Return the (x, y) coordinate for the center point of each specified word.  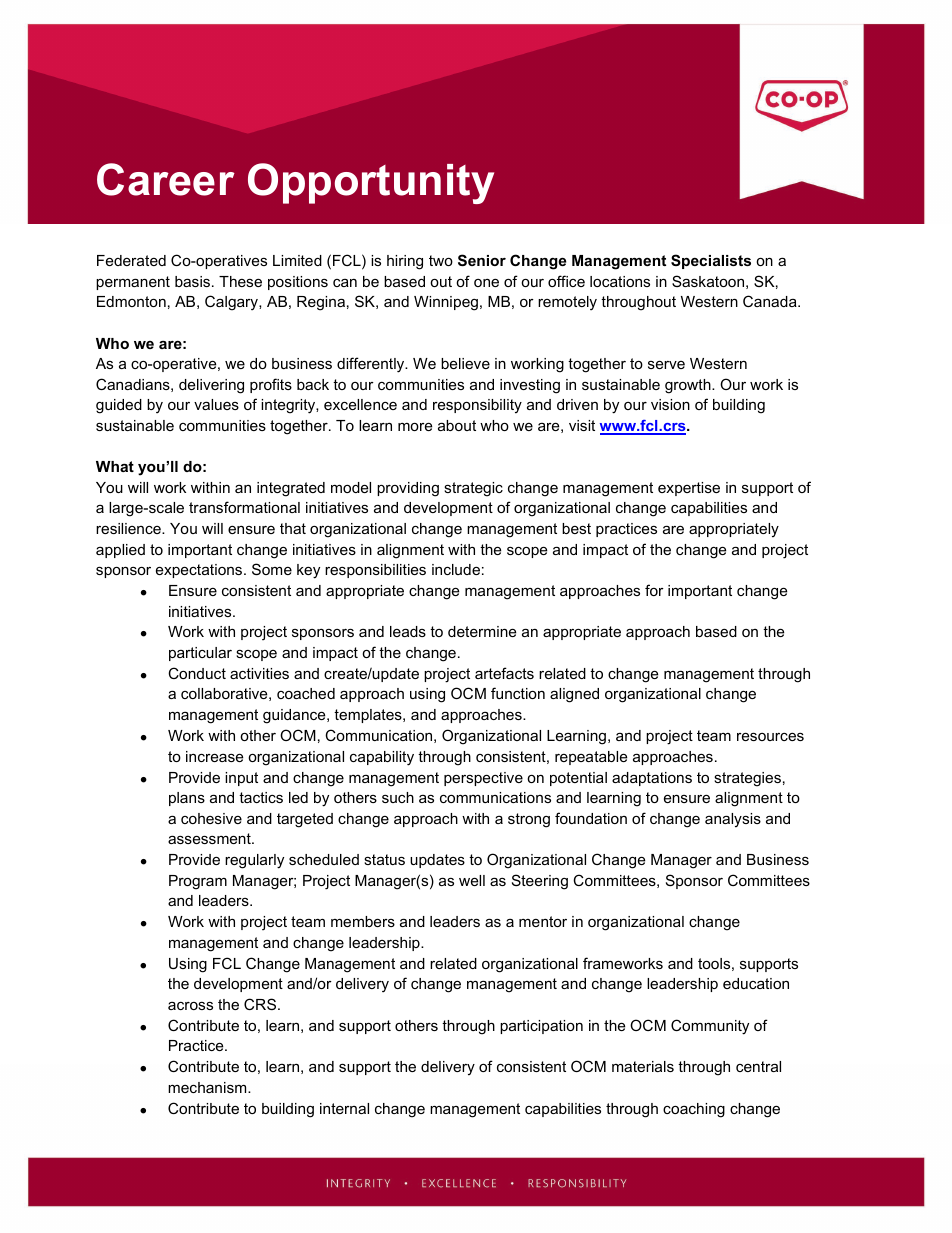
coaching (694, 1110)
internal (344, 1108)
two (441, 260)
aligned (574, 695)
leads (408, 631)
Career (166, 179)
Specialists (711, 261)
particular (200, 654)
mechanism (208, 1087)
